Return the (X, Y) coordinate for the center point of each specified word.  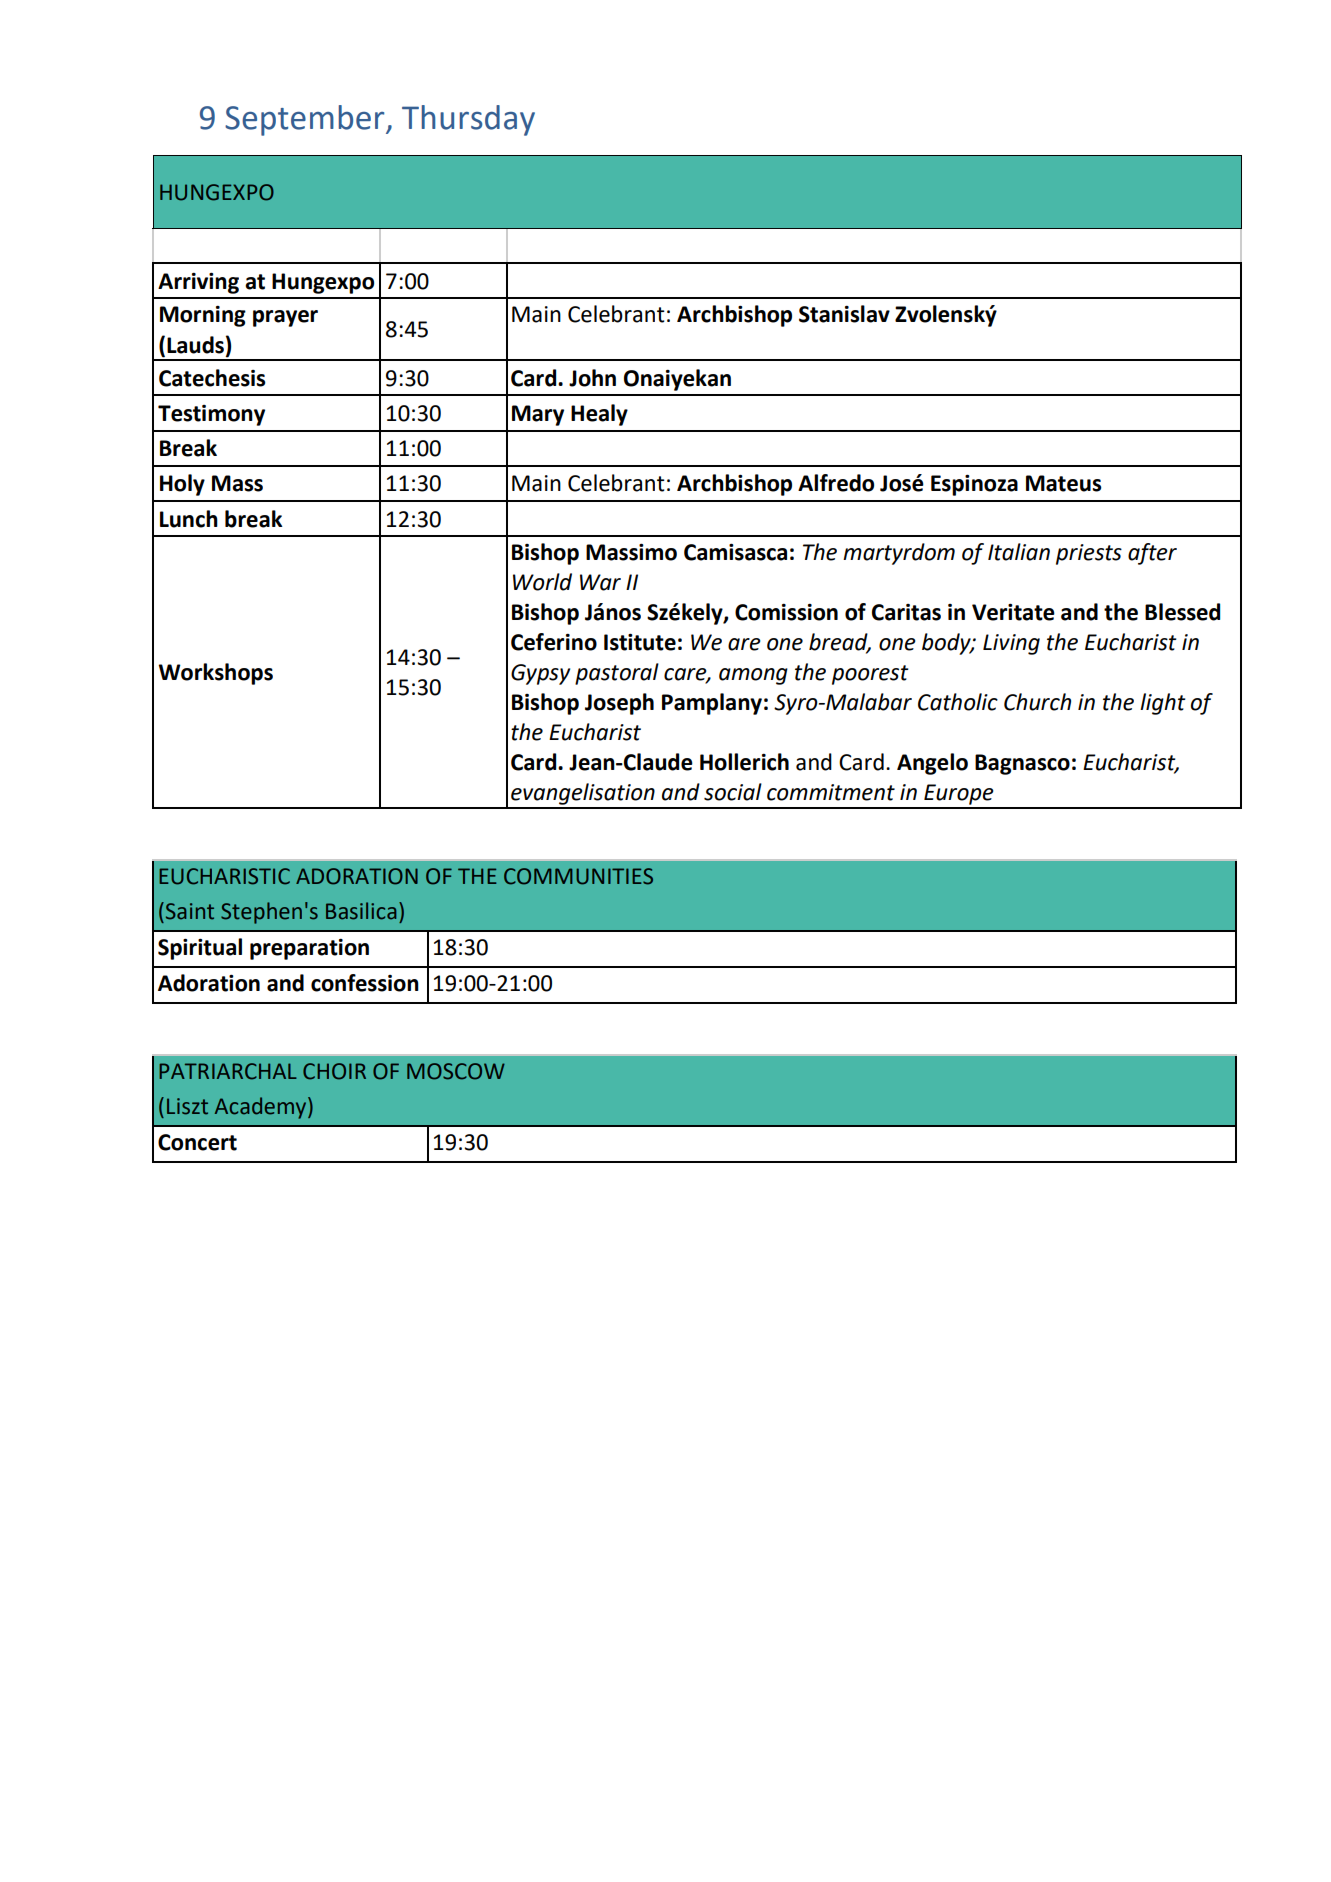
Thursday (468, 120)
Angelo (932, 764)
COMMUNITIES (578, 876)
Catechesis (212, 378)
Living (1011, 644)
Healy (599, 415)
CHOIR (334, 1071)
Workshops (216, 674)
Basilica (361, 911)
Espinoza (974, 485)
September (306, 120)
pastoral (617, 674)
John (592, 378)
